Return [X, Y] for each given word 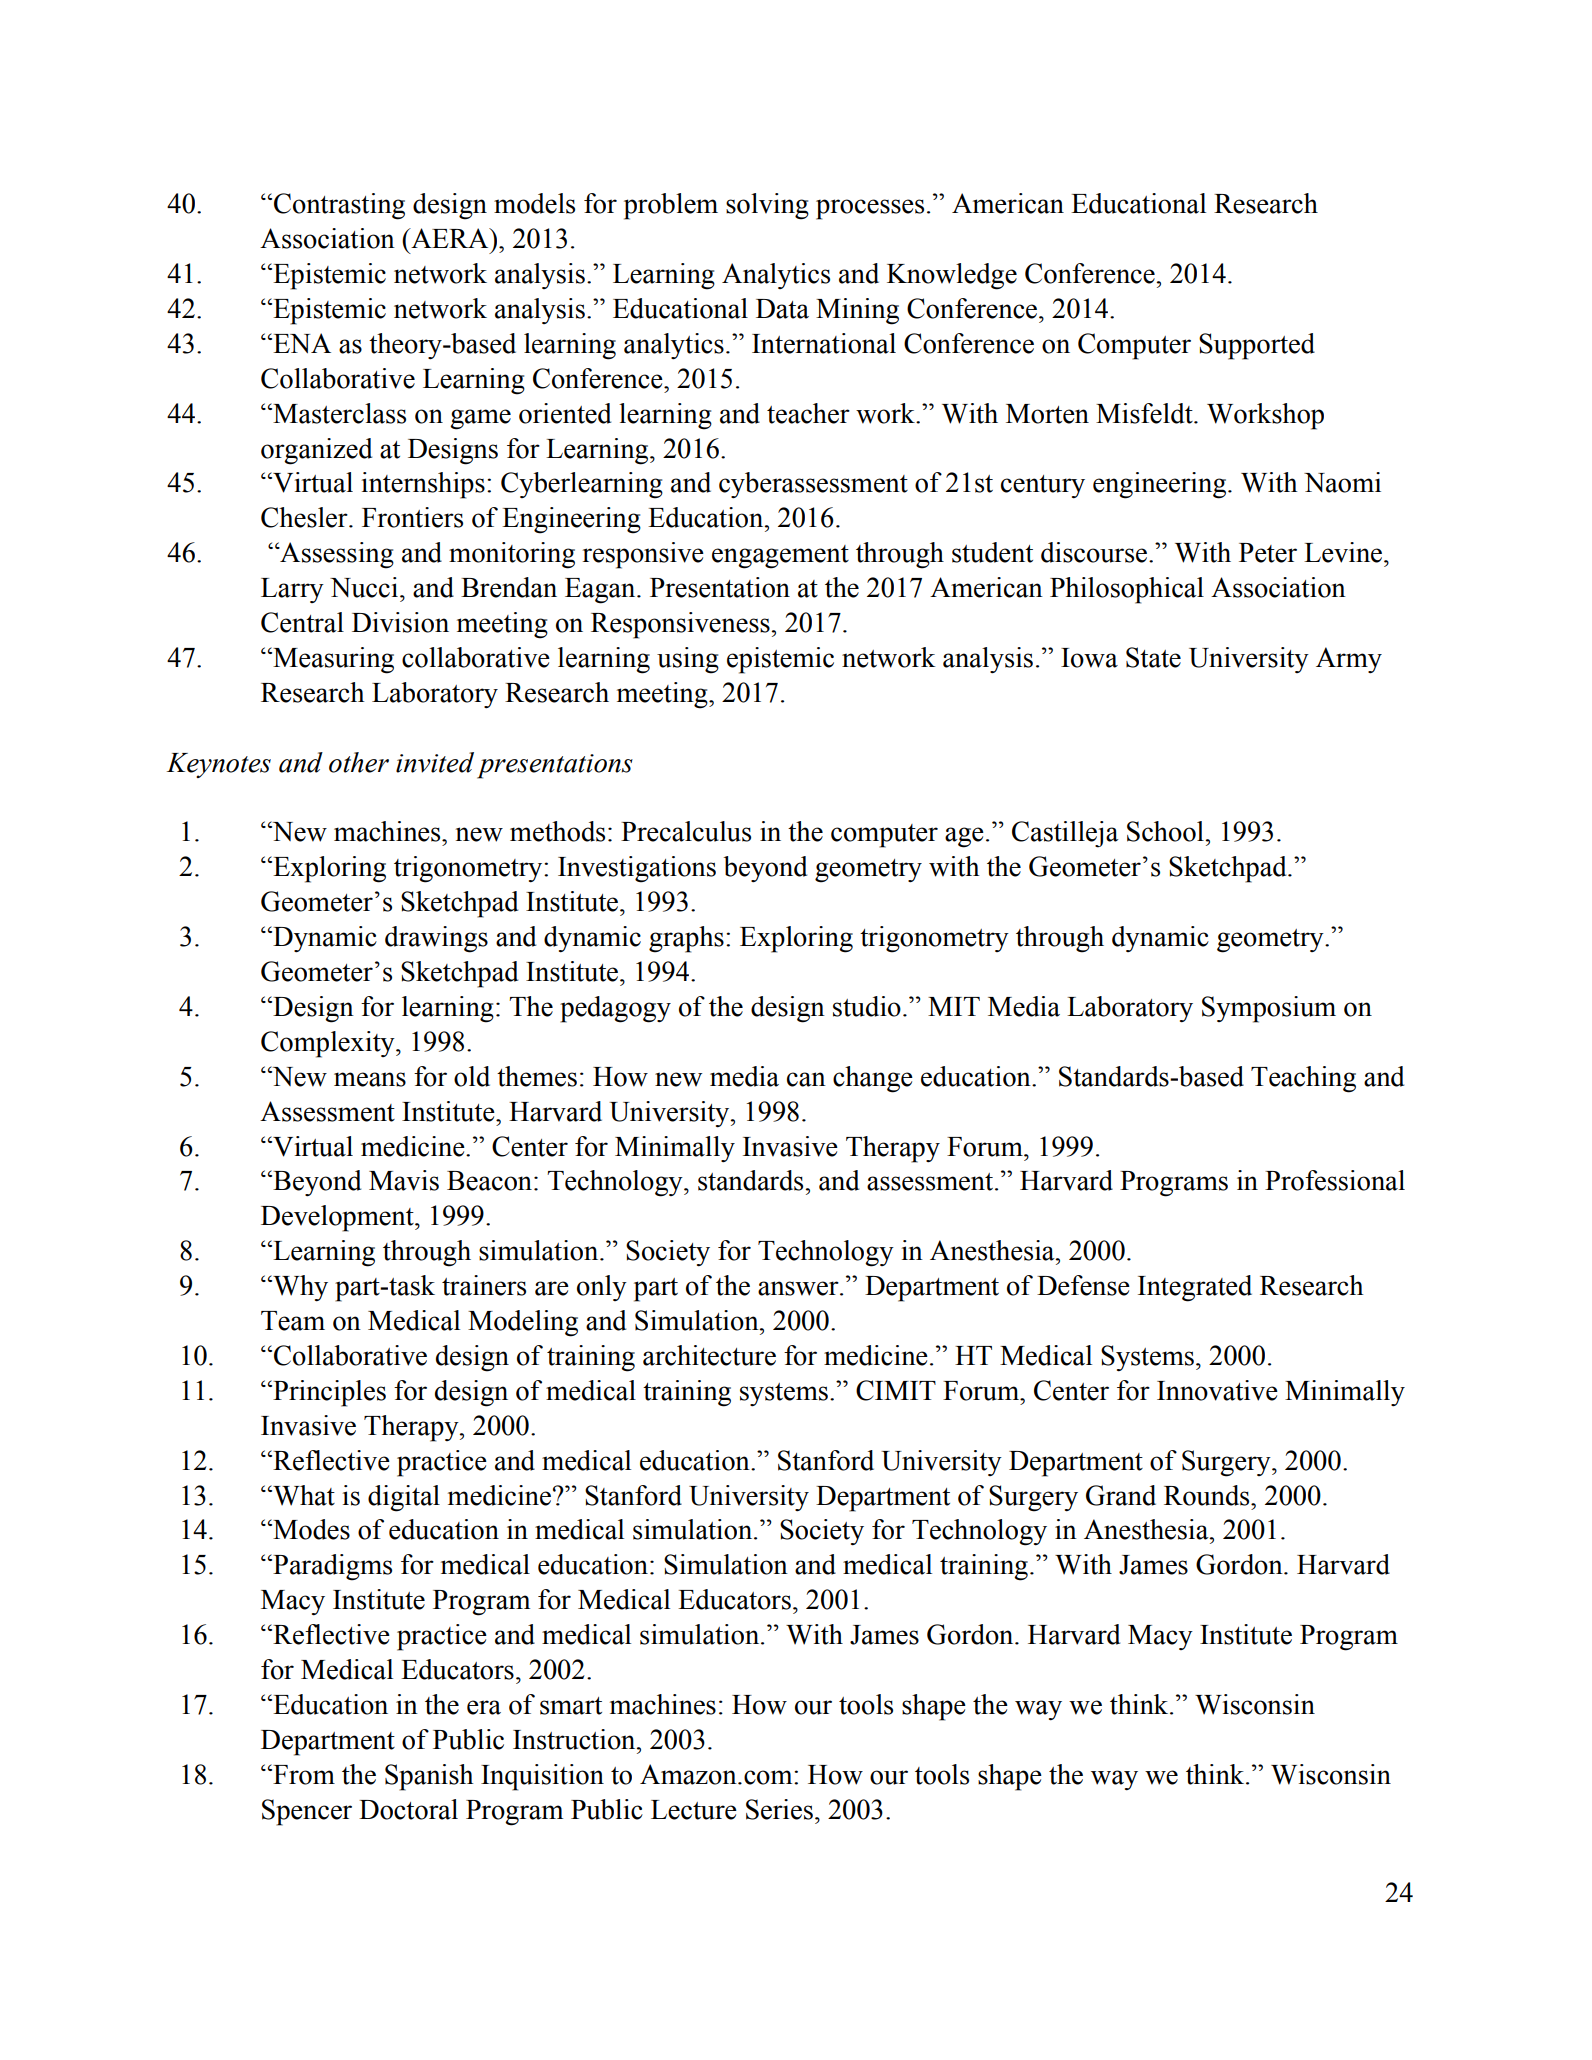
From [303, 1774]
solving [767, 206]
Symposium [1269, 1009]
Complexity [329, 1044]
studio [867, 1006]
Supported [1257, 346]
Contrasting [339, 206]
